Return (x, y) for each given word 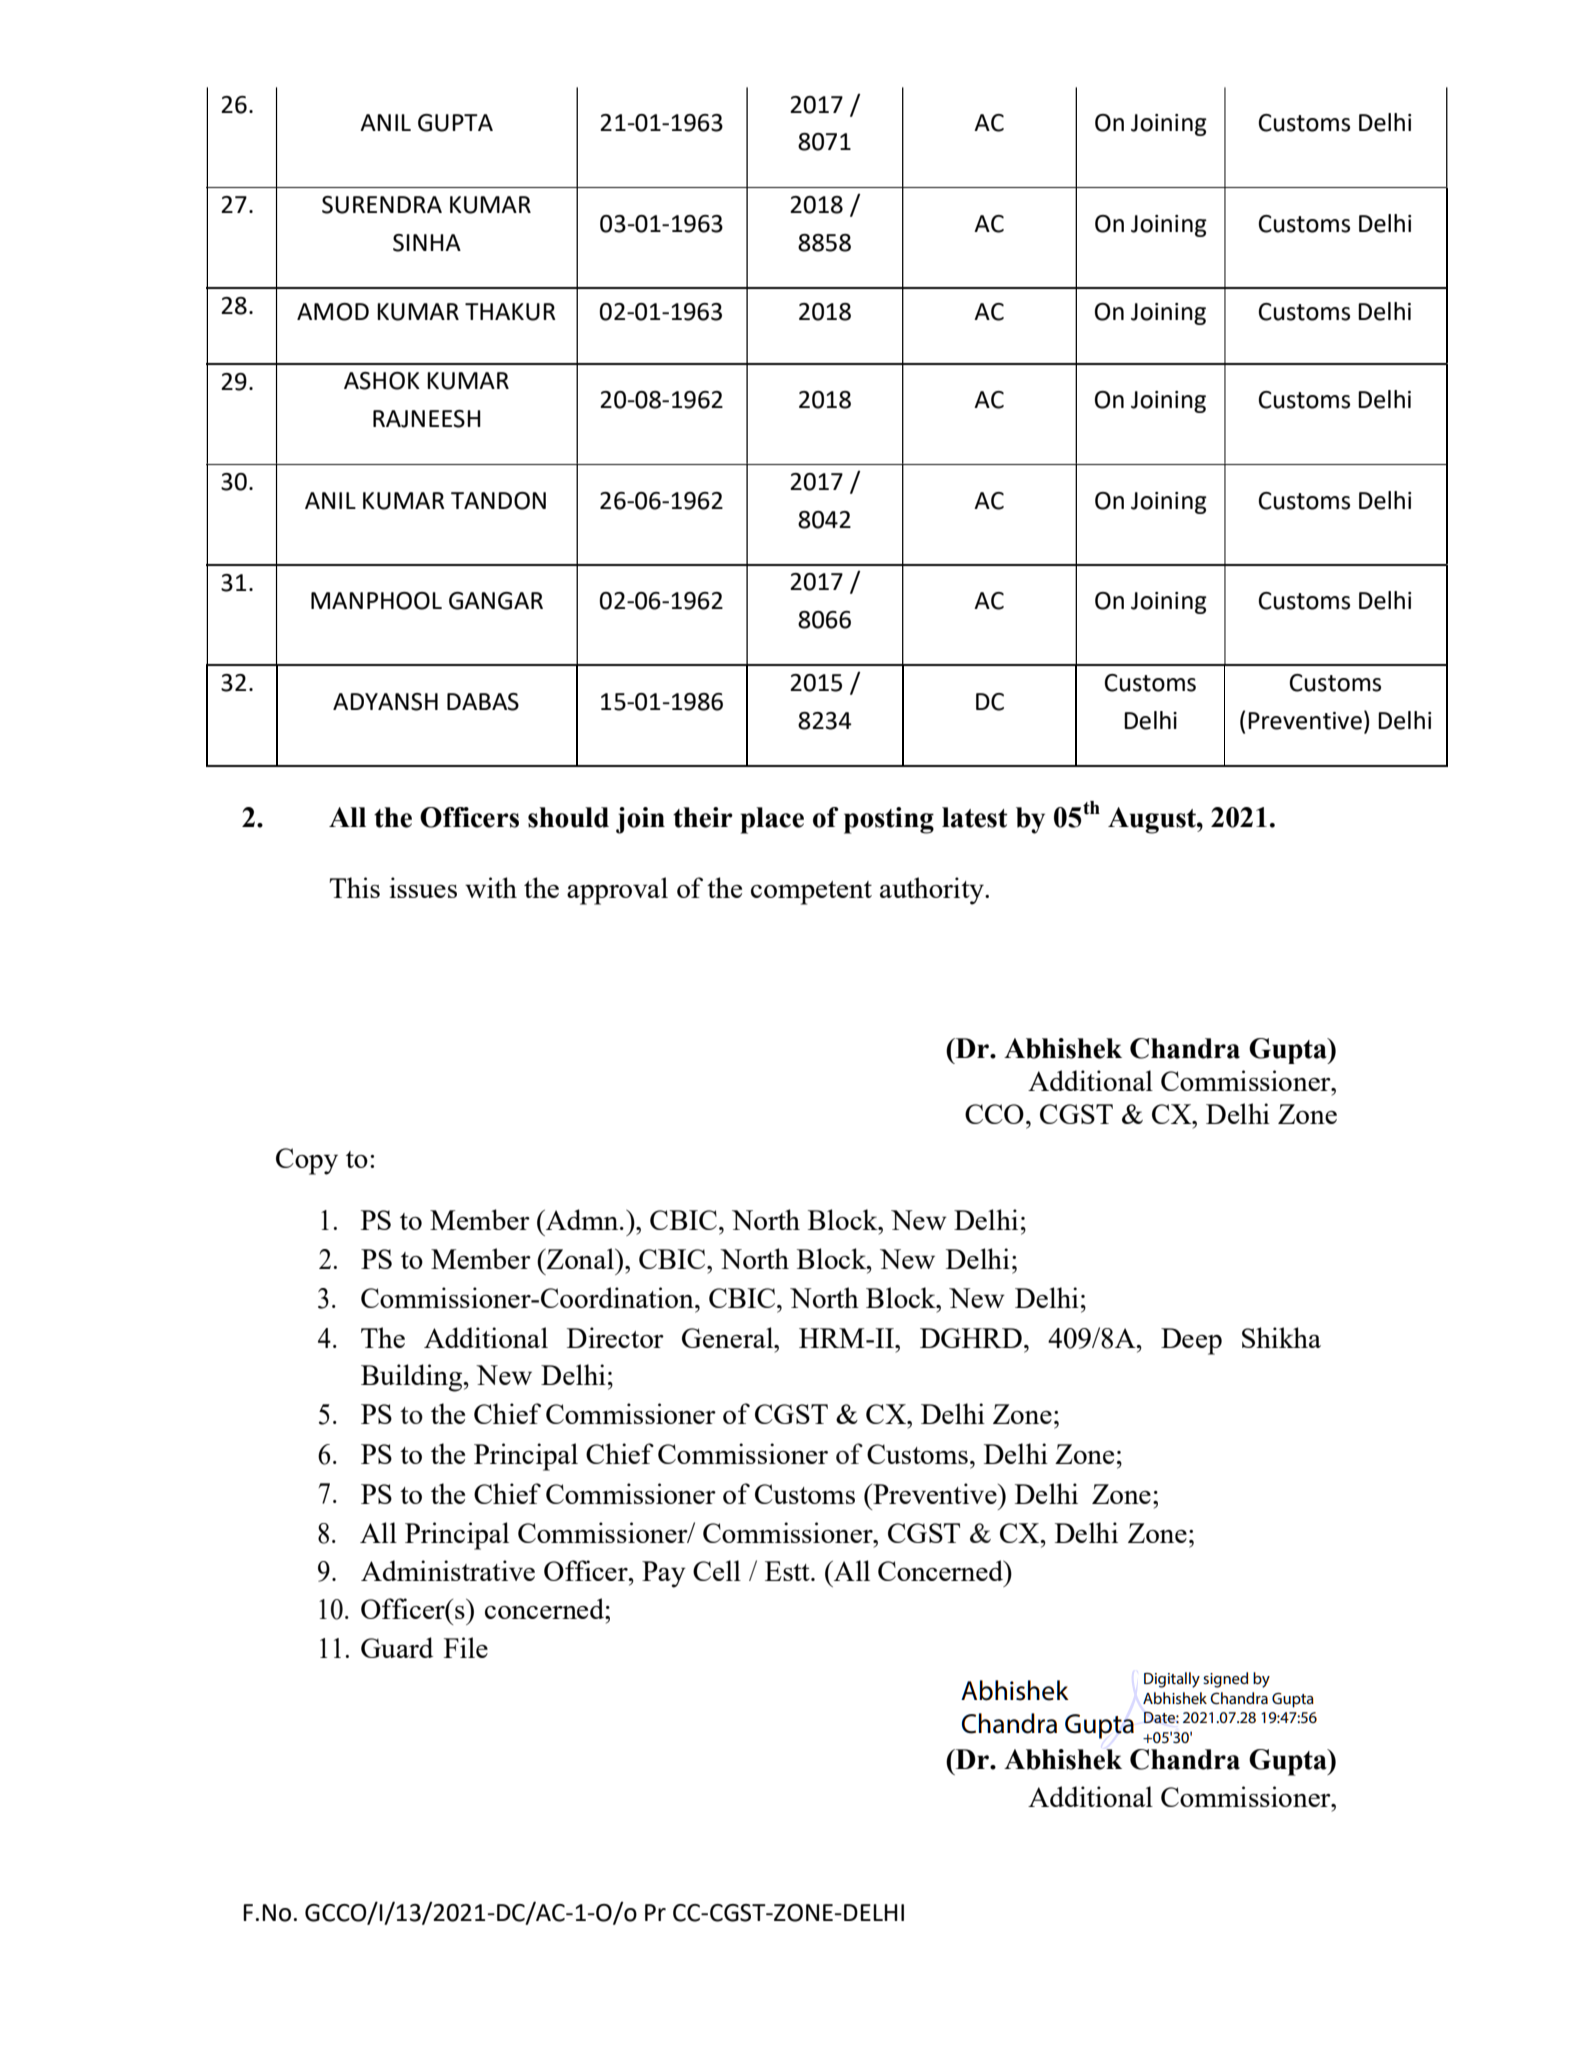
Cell (717, 1570)
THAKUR (510, 312)
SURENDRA (382, 205)
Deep (1191, 1341)
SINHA (427, 243)
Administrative (448, 1570)
